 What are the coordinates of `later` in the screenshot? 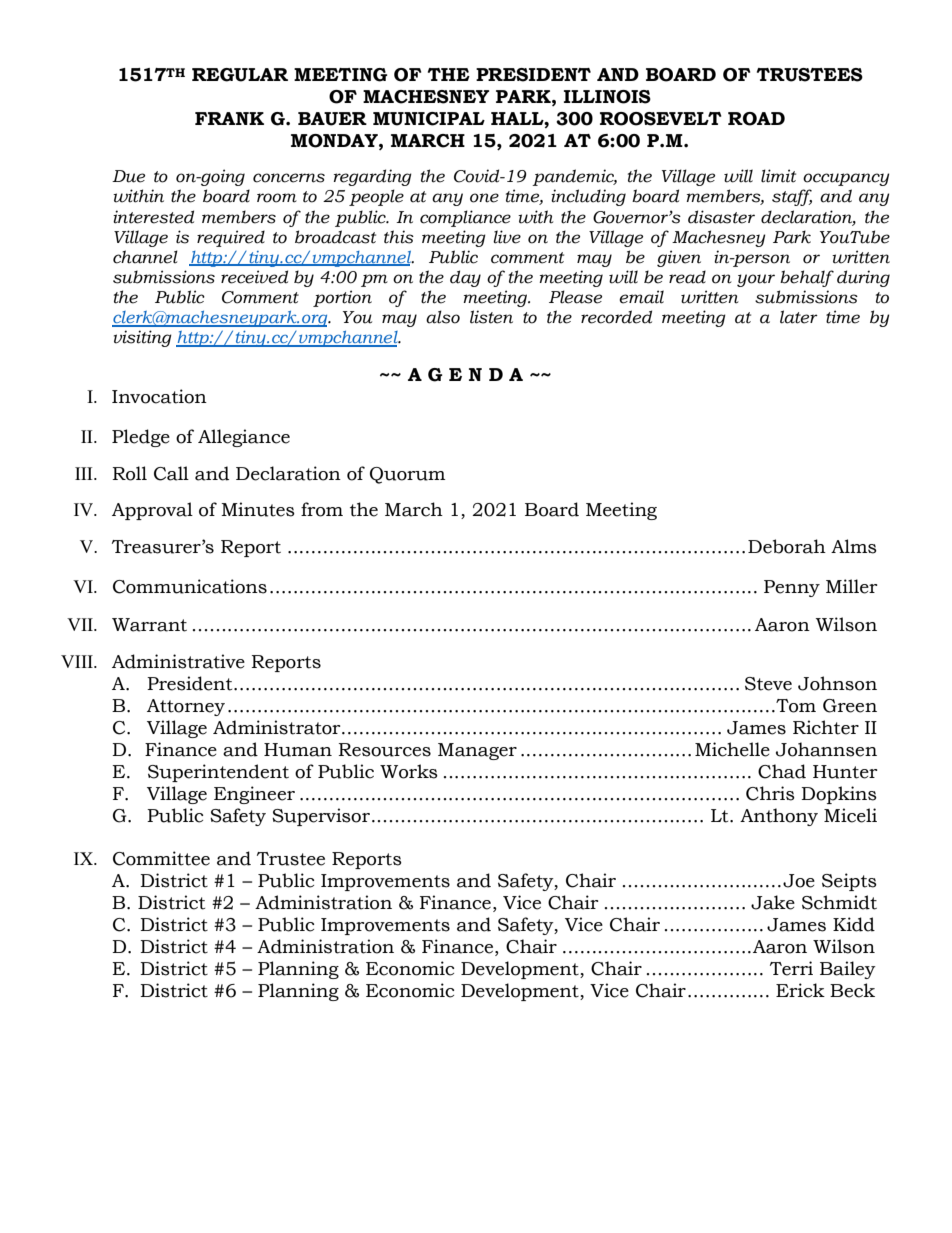 It's located at (799, 317).
